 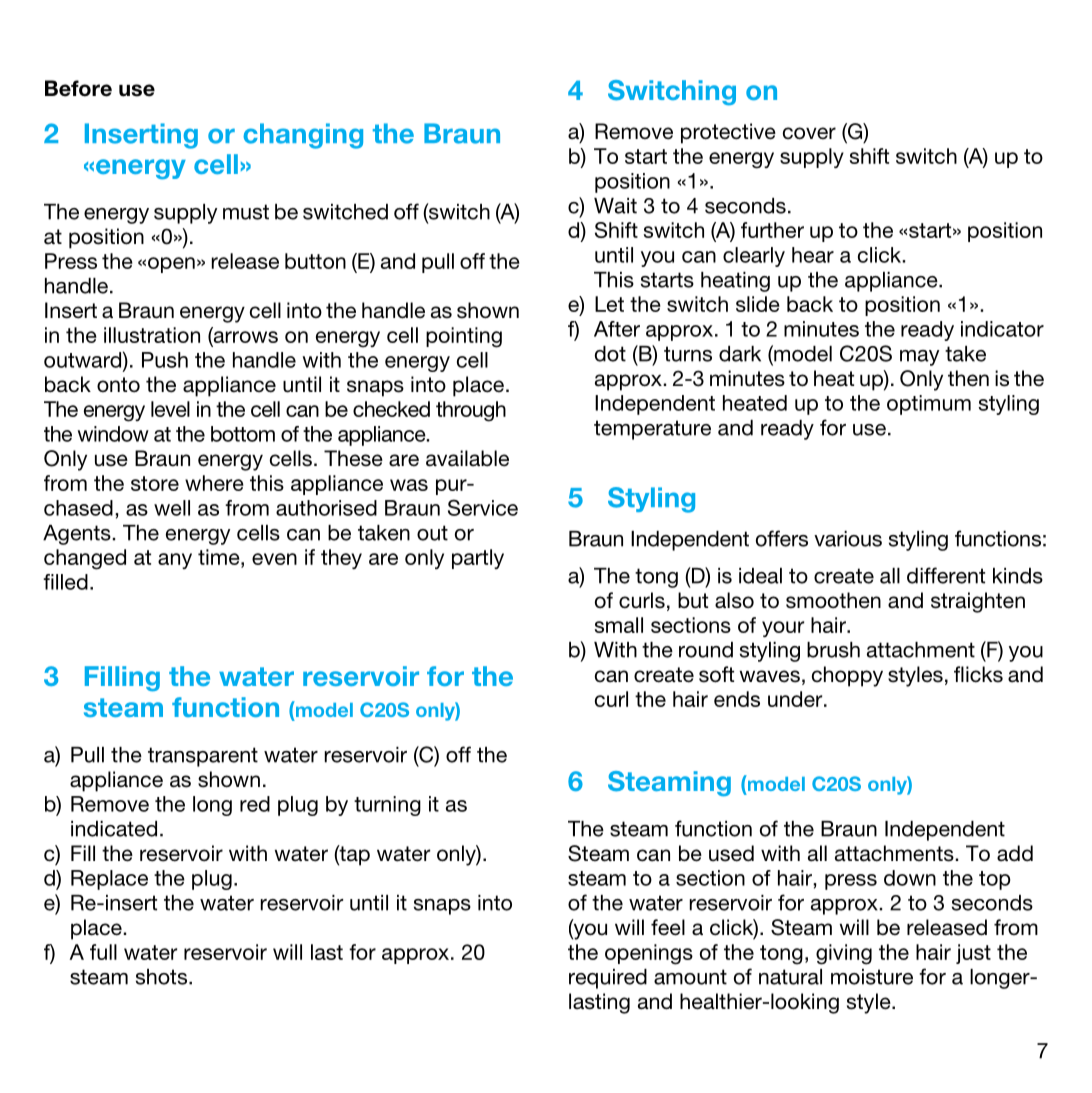 I want to click on shots, so click(x=163, y=977).
